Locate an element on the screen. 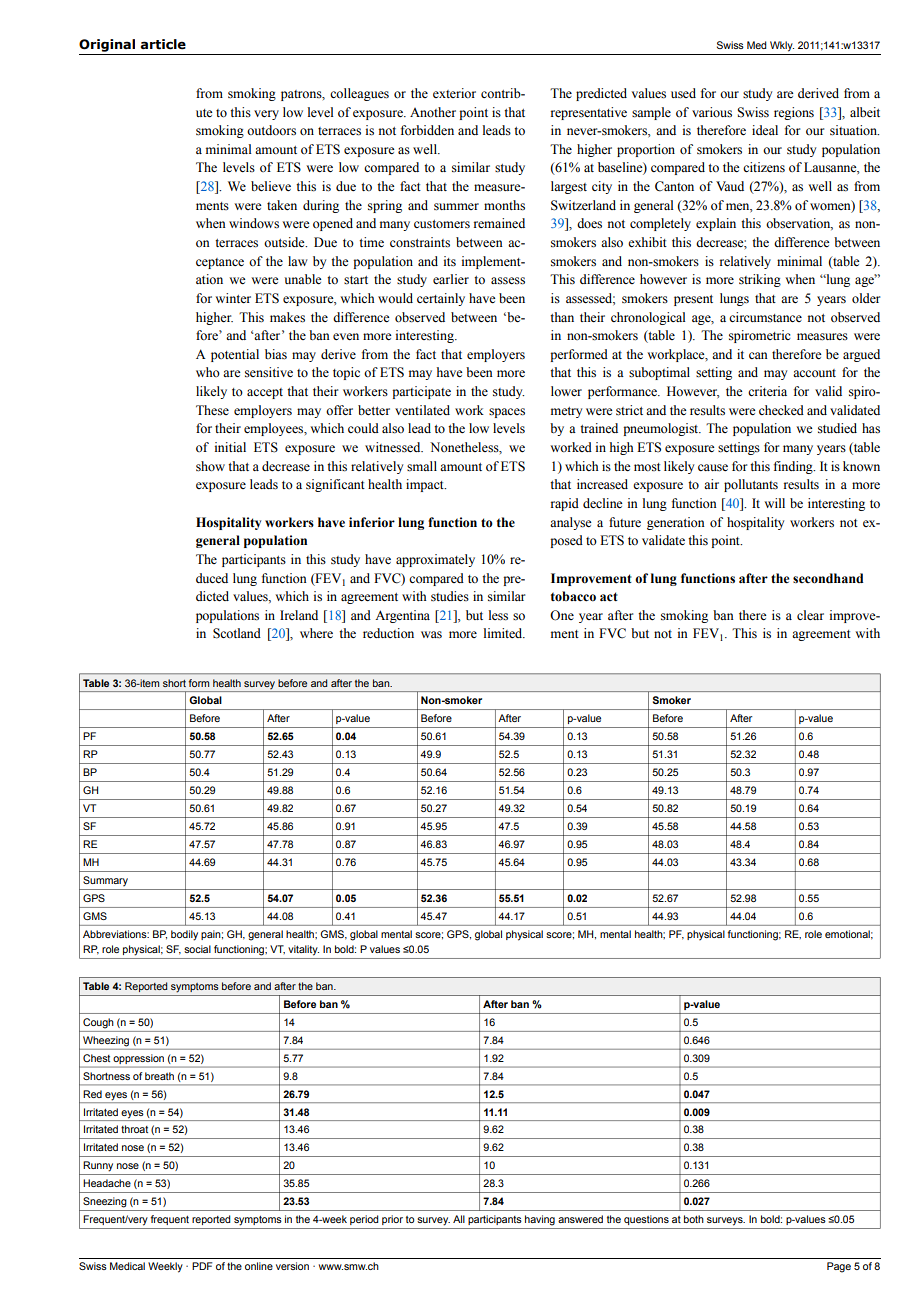 Image resolution: width=924 pixels, height=1308 pixels. who is located at coordinates (208, 372).
